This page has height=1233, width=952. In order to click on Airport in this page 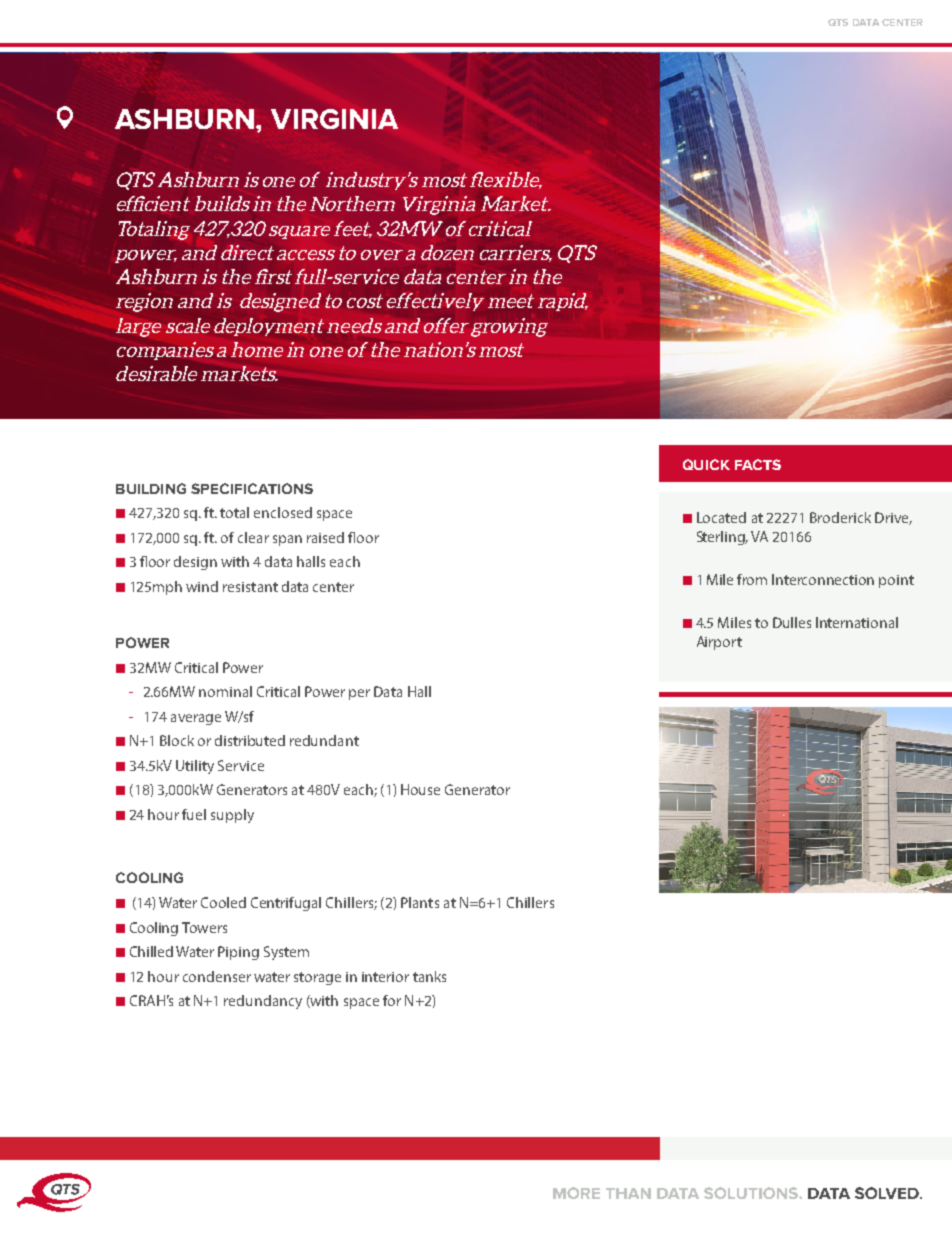, I will do `click(719, 643)`.
